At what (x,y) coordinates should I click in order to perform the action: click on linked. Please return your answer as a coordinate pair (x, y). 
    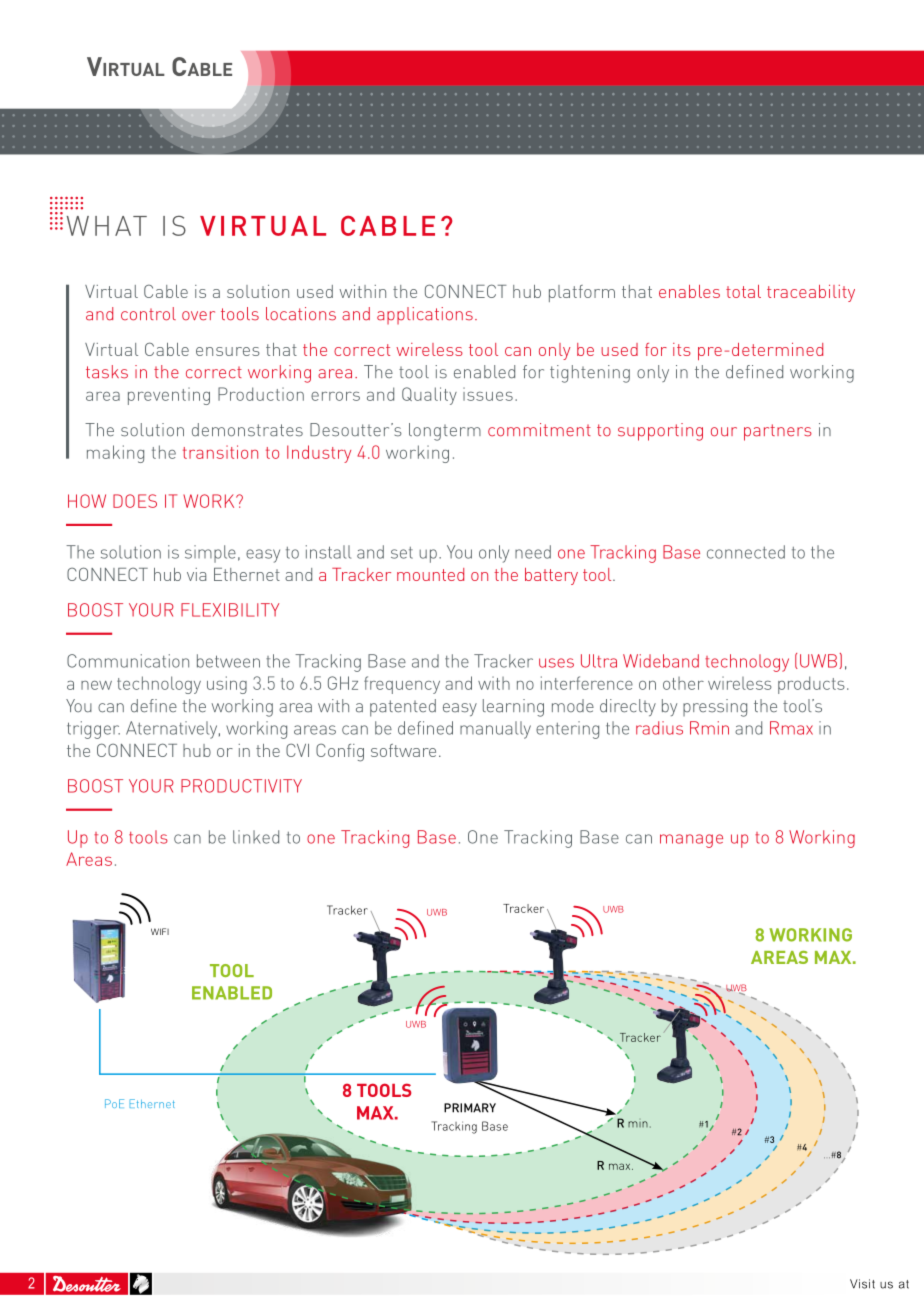
    Looking at the image, I should click on (256, 837).
